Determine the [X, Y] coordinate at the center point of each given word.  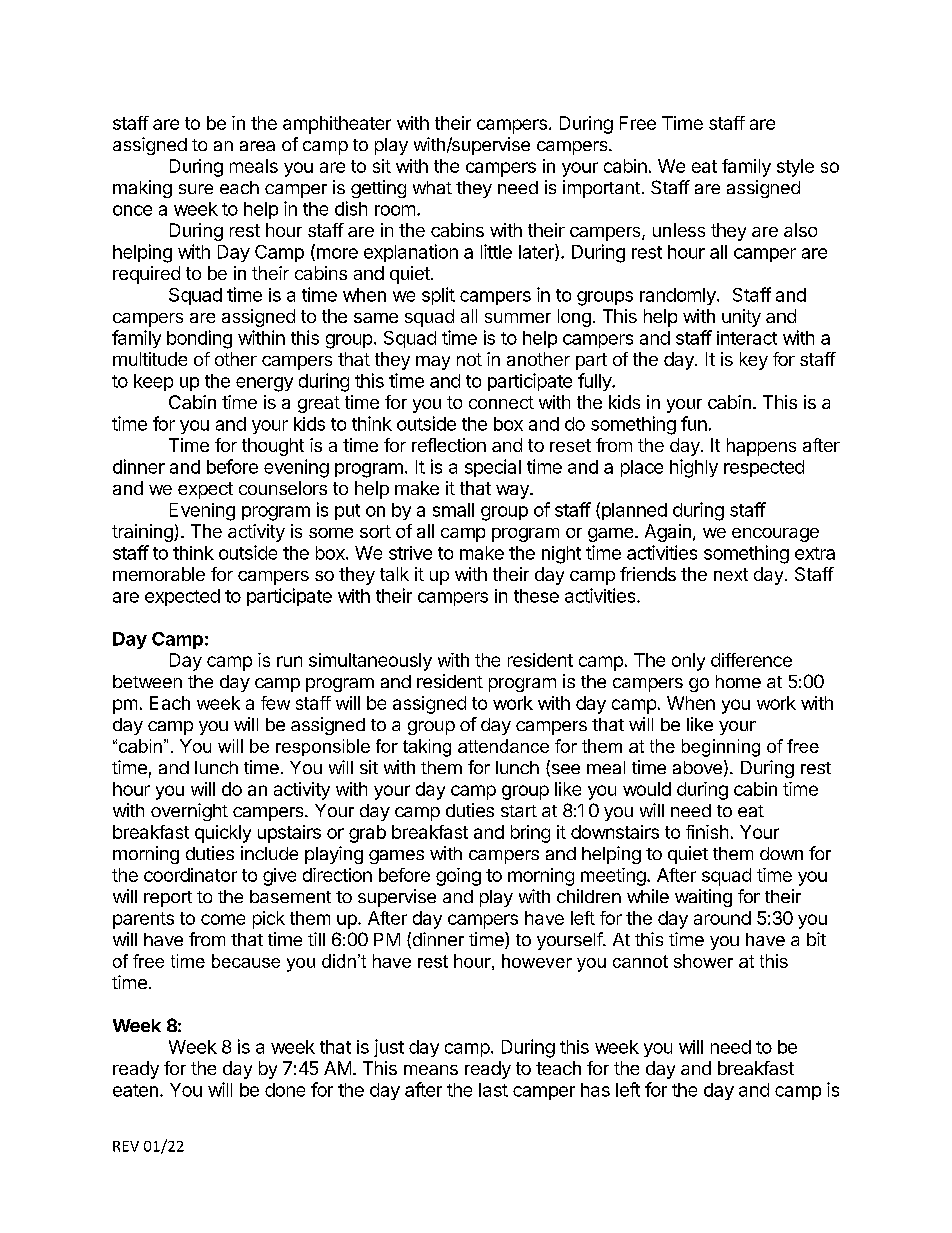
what [432, 187]
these [536, 596]
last [493, 1090]
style [795, 168]
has [595, 1090]
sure [196, 189]
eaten [135, 1090]
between [147, 681]
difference [751, 660]
